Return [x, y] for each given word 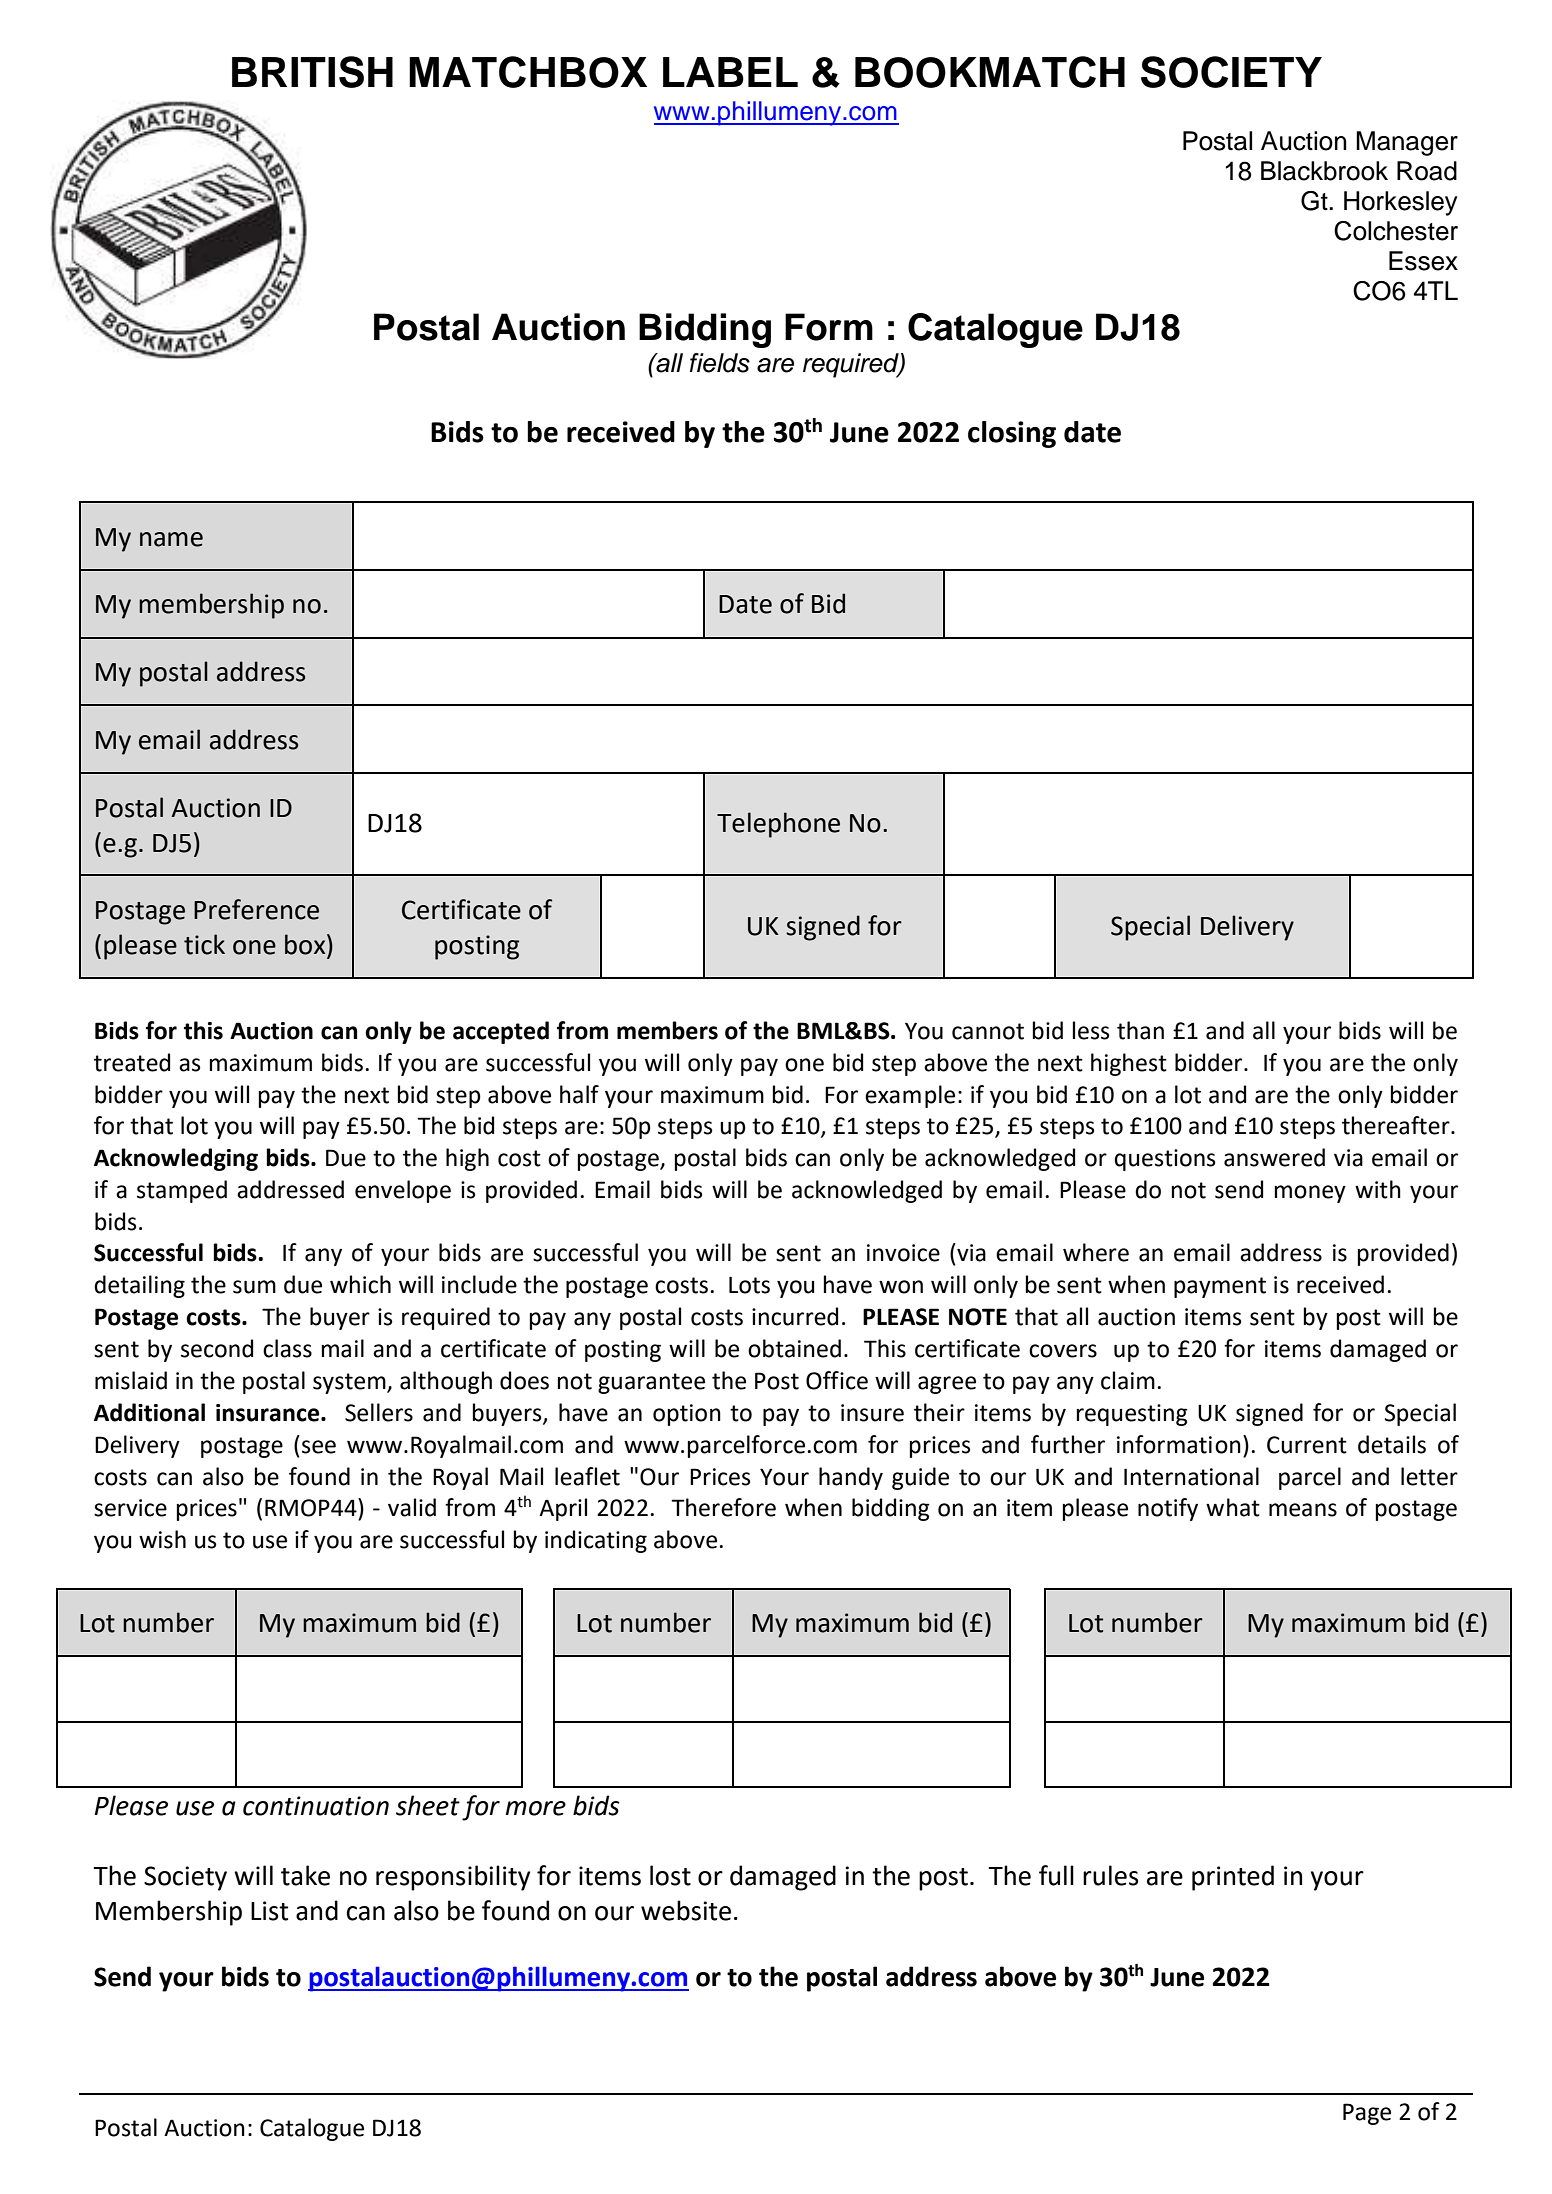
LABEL [730, 72]
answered [1274, 1157]
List [269, 1911]
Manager [1407, 143]
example [910, 1096]
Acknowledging [176, 1159]
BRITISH [312, 72]
